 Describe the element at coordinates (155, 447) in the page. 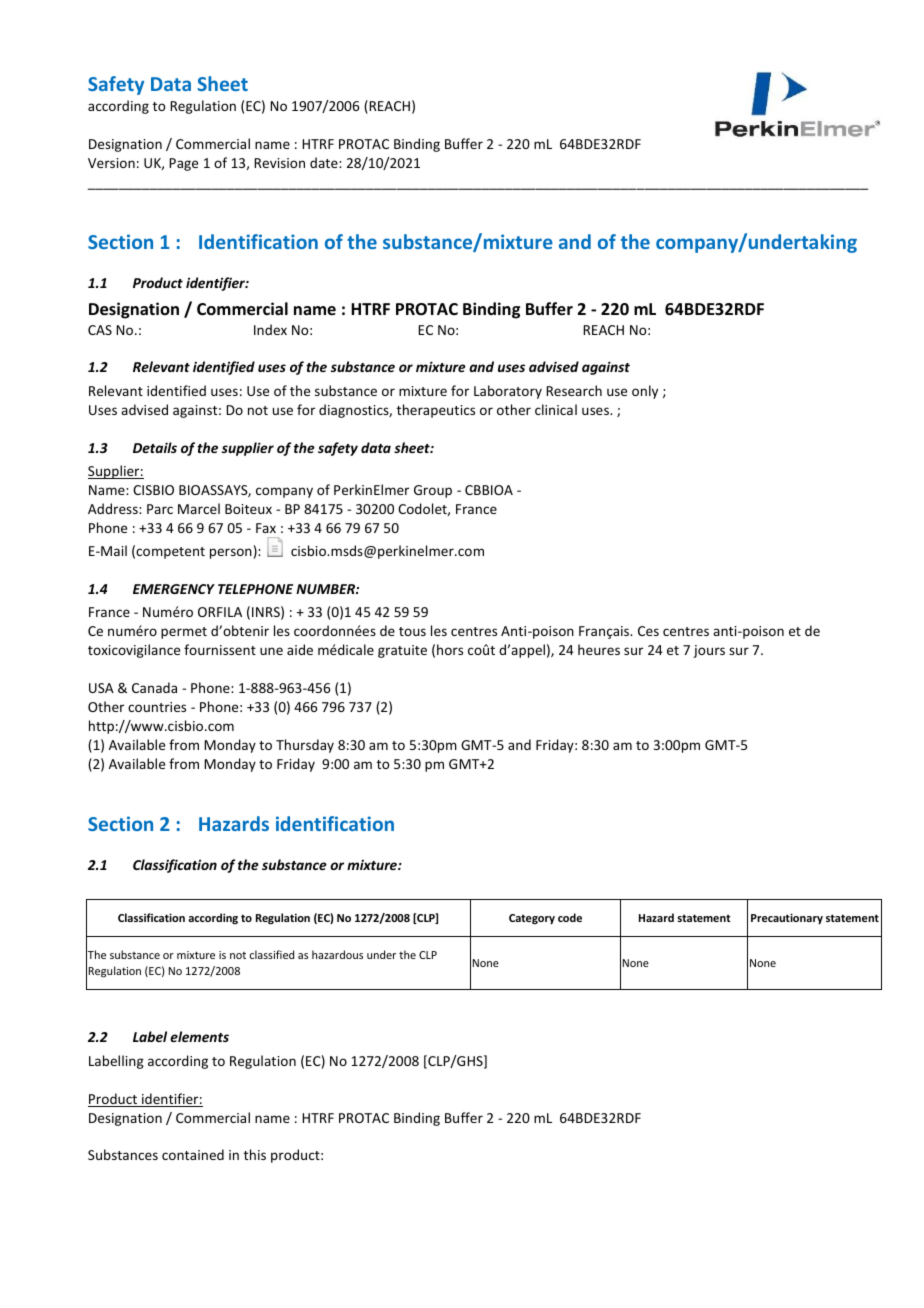

I see `Details` at that location.
